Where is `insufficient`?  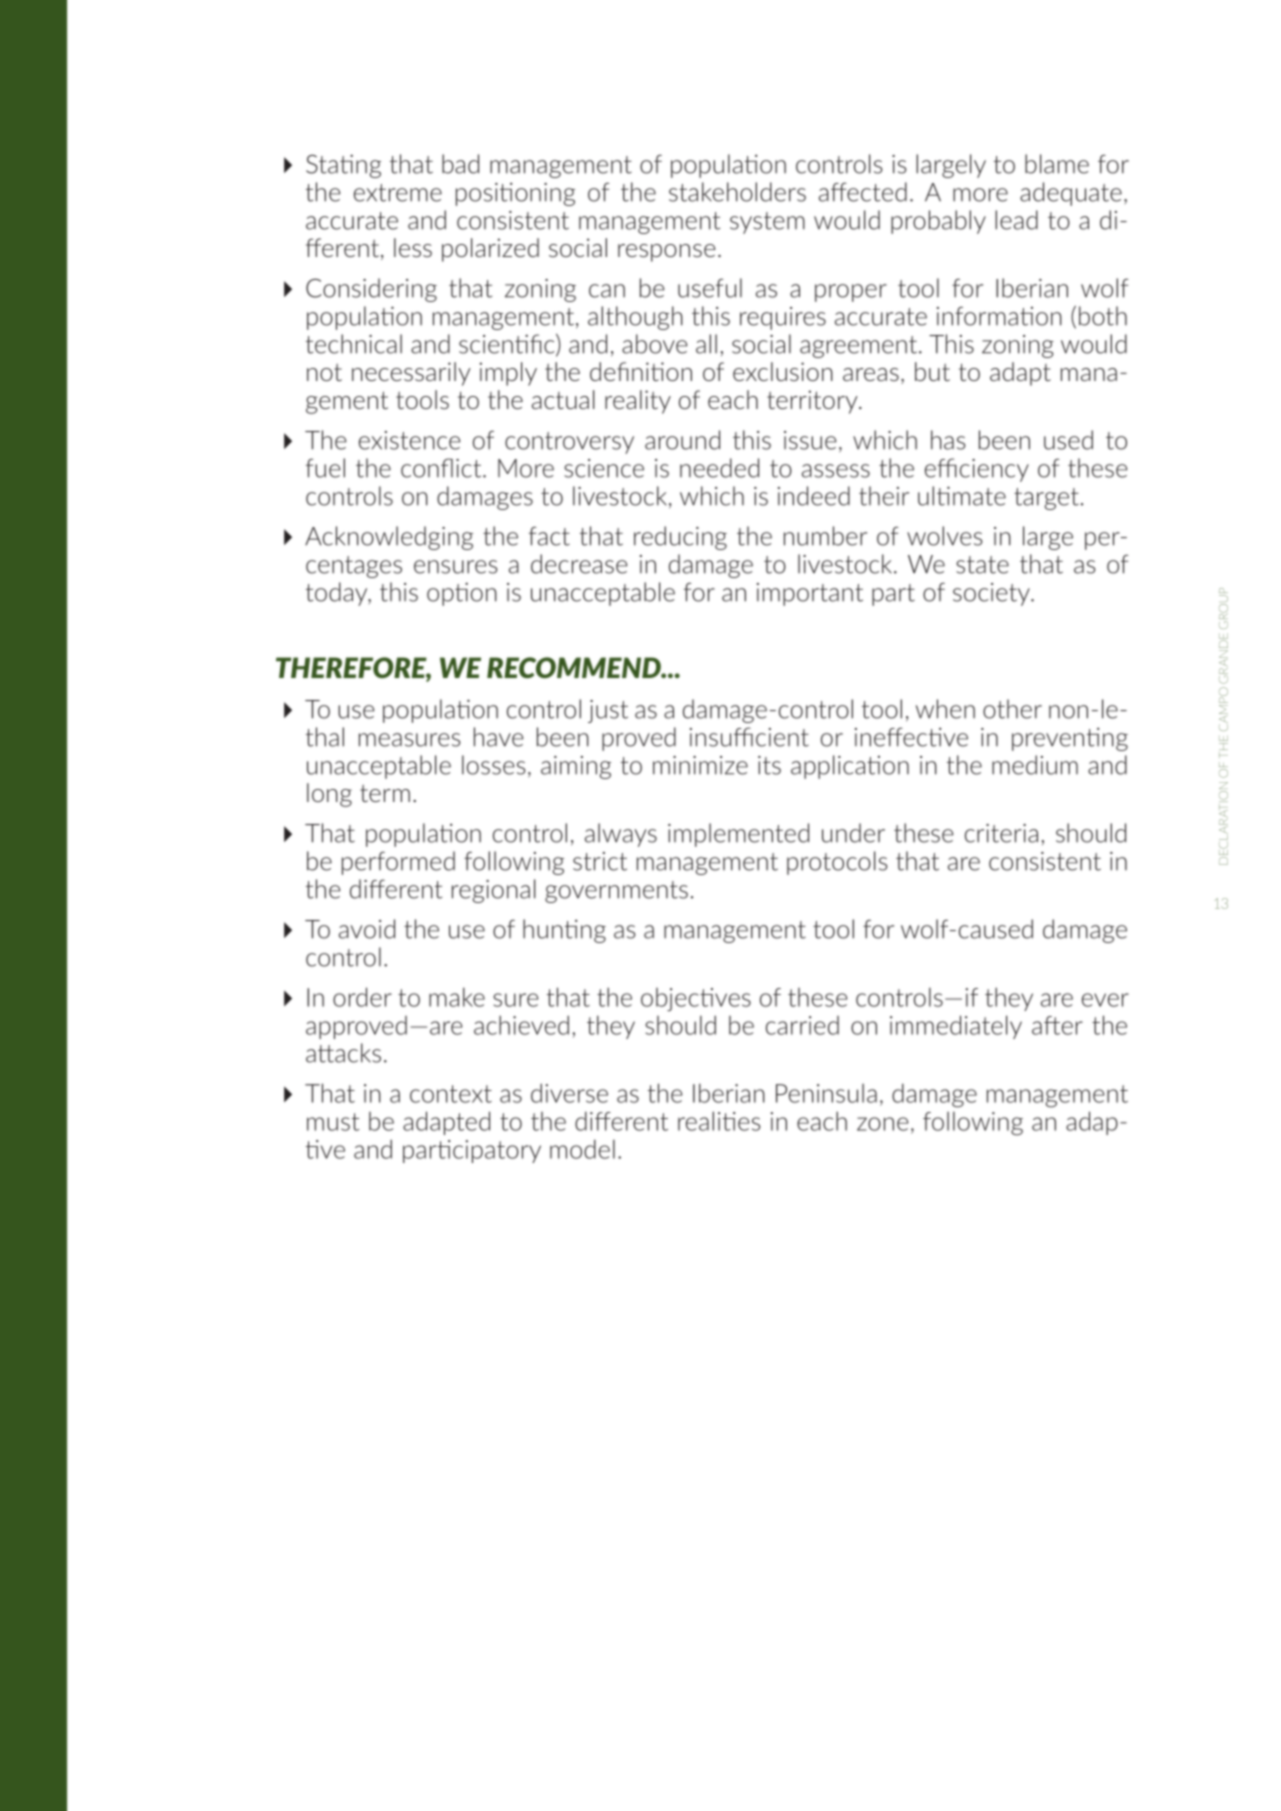
insufficient is located at coordinates (749, 737).
